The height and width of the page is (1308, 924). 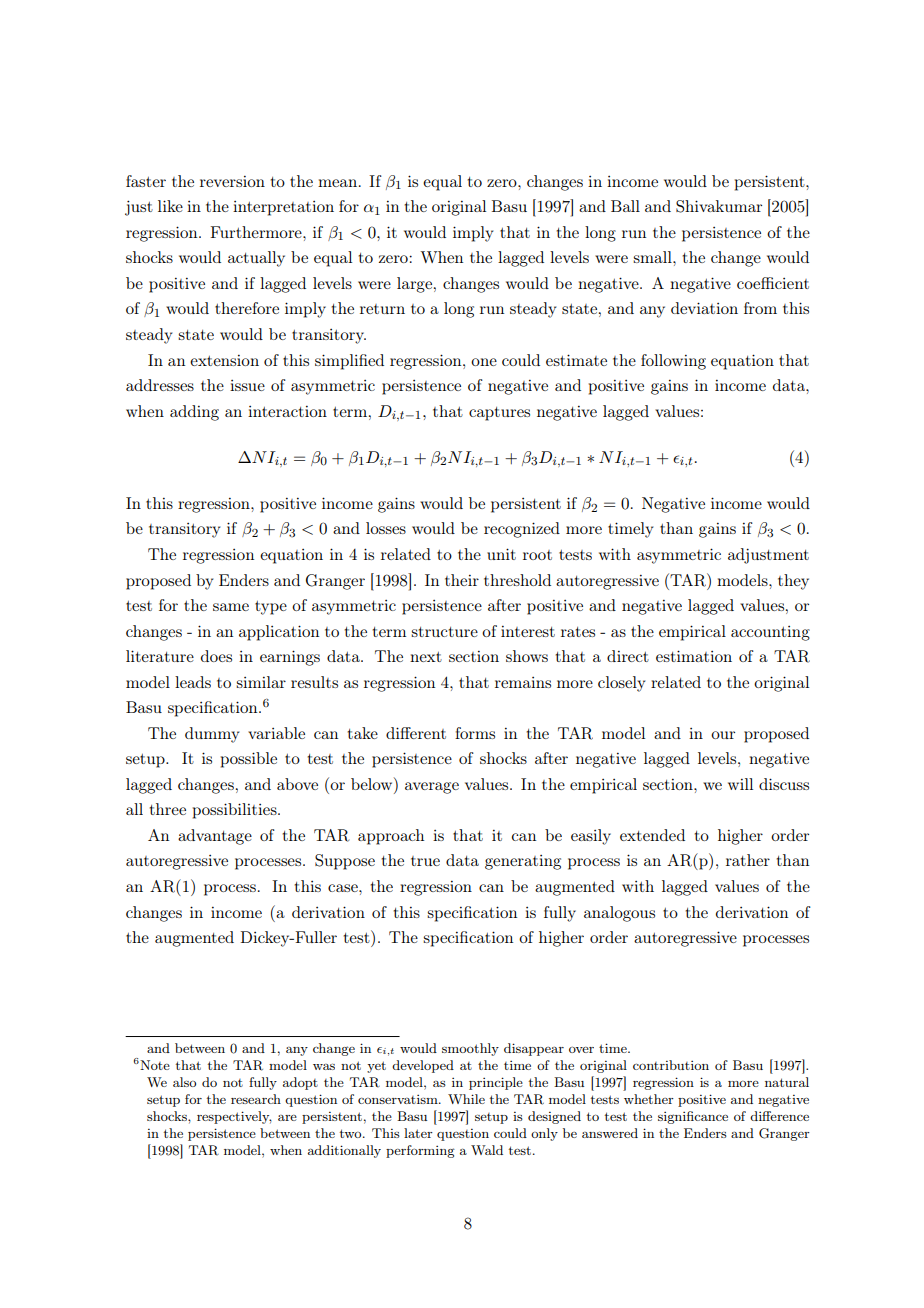 I want to click on large, so click(x=414, y=285).
